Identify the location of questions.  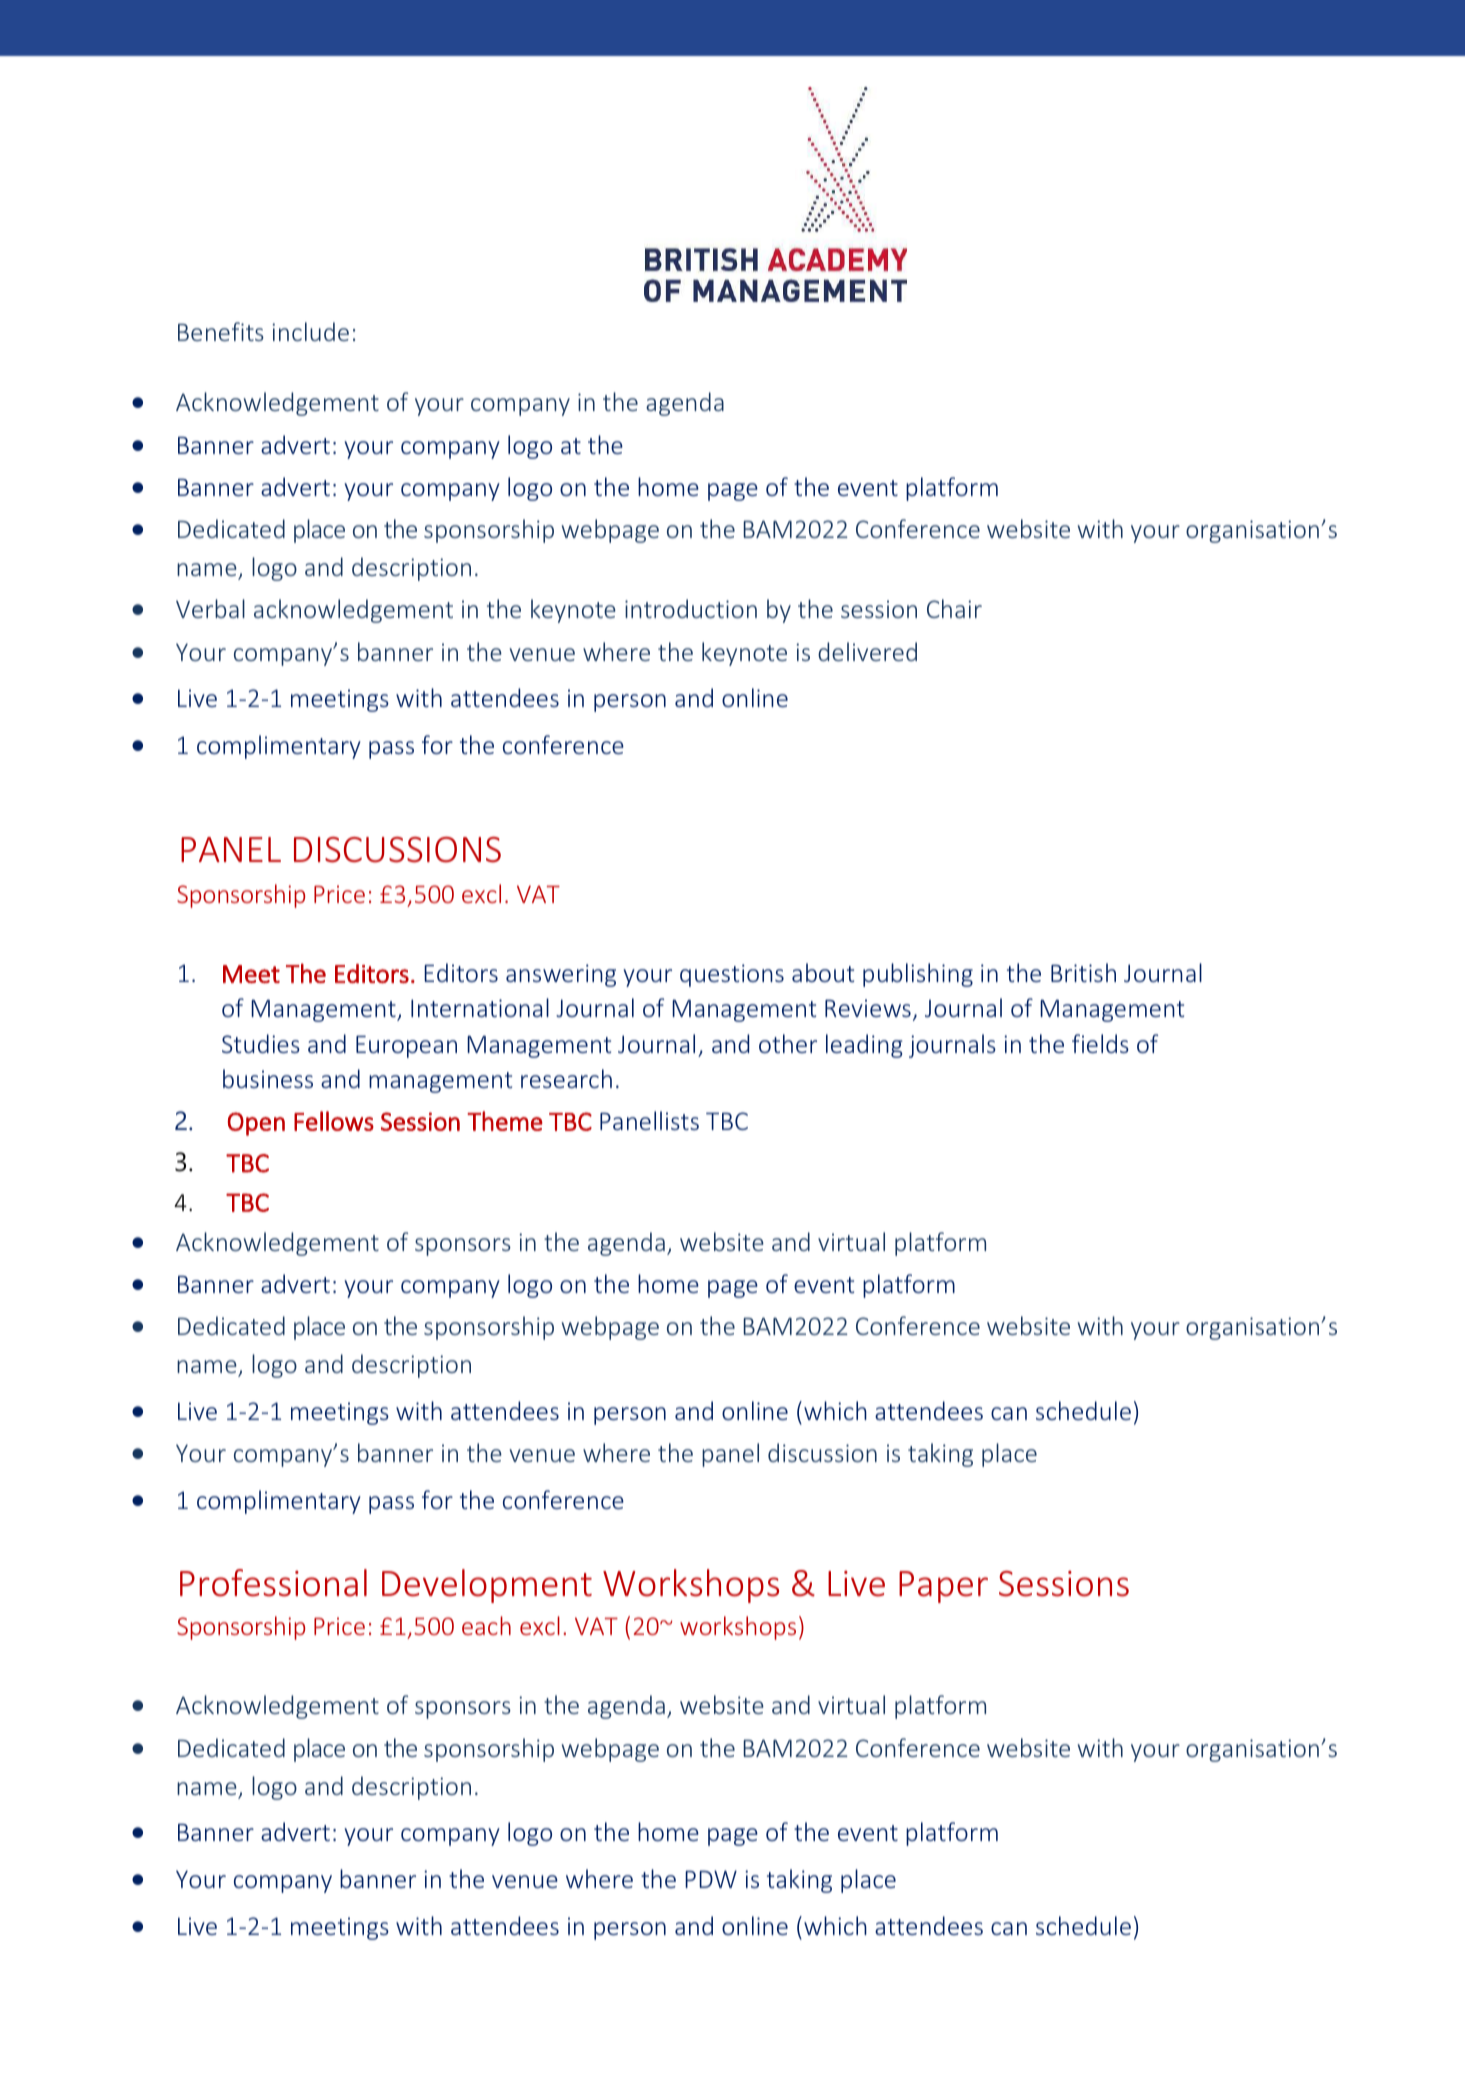
(732, 975).
